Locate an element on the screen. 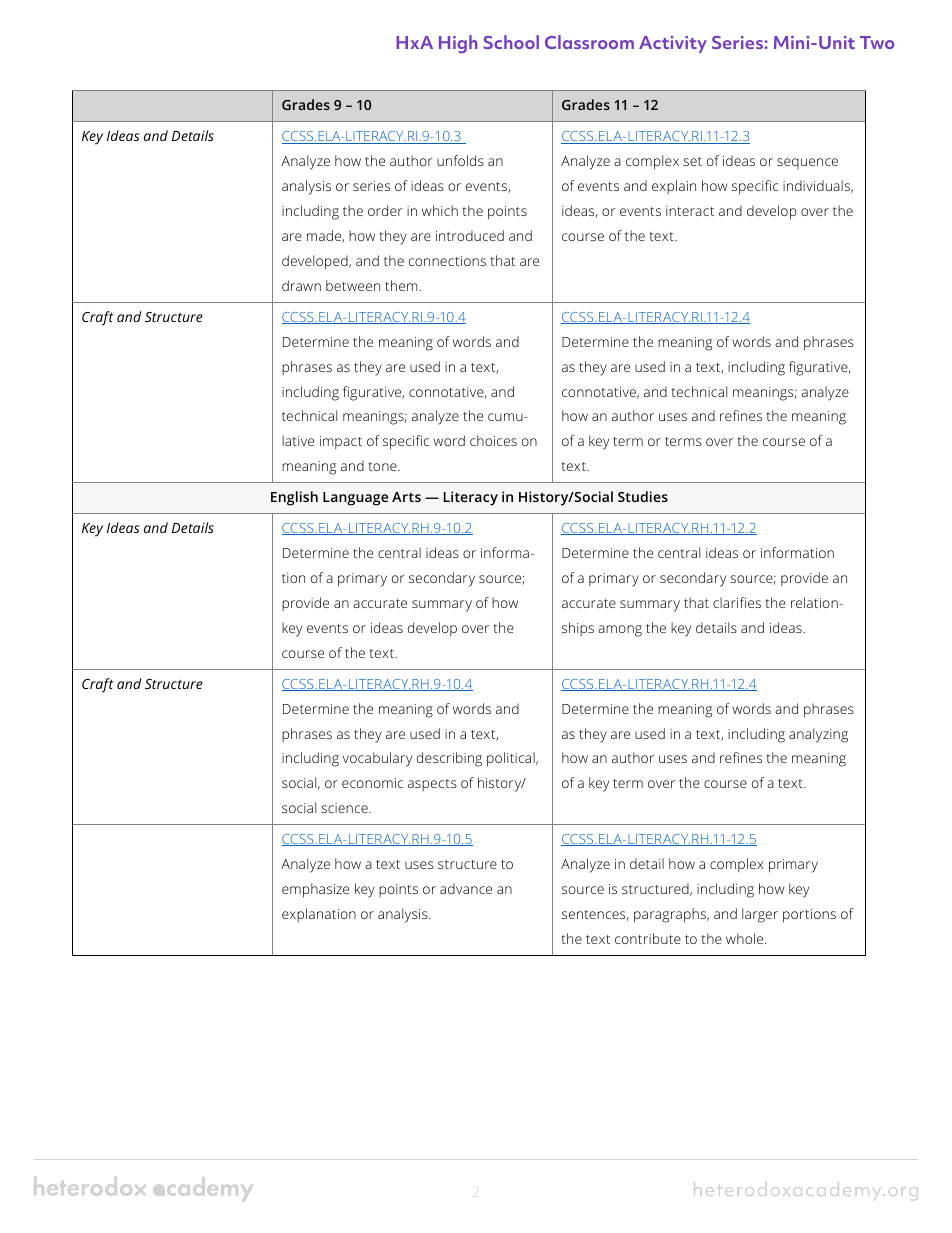  Studies is located at coordinates (643, 496).
